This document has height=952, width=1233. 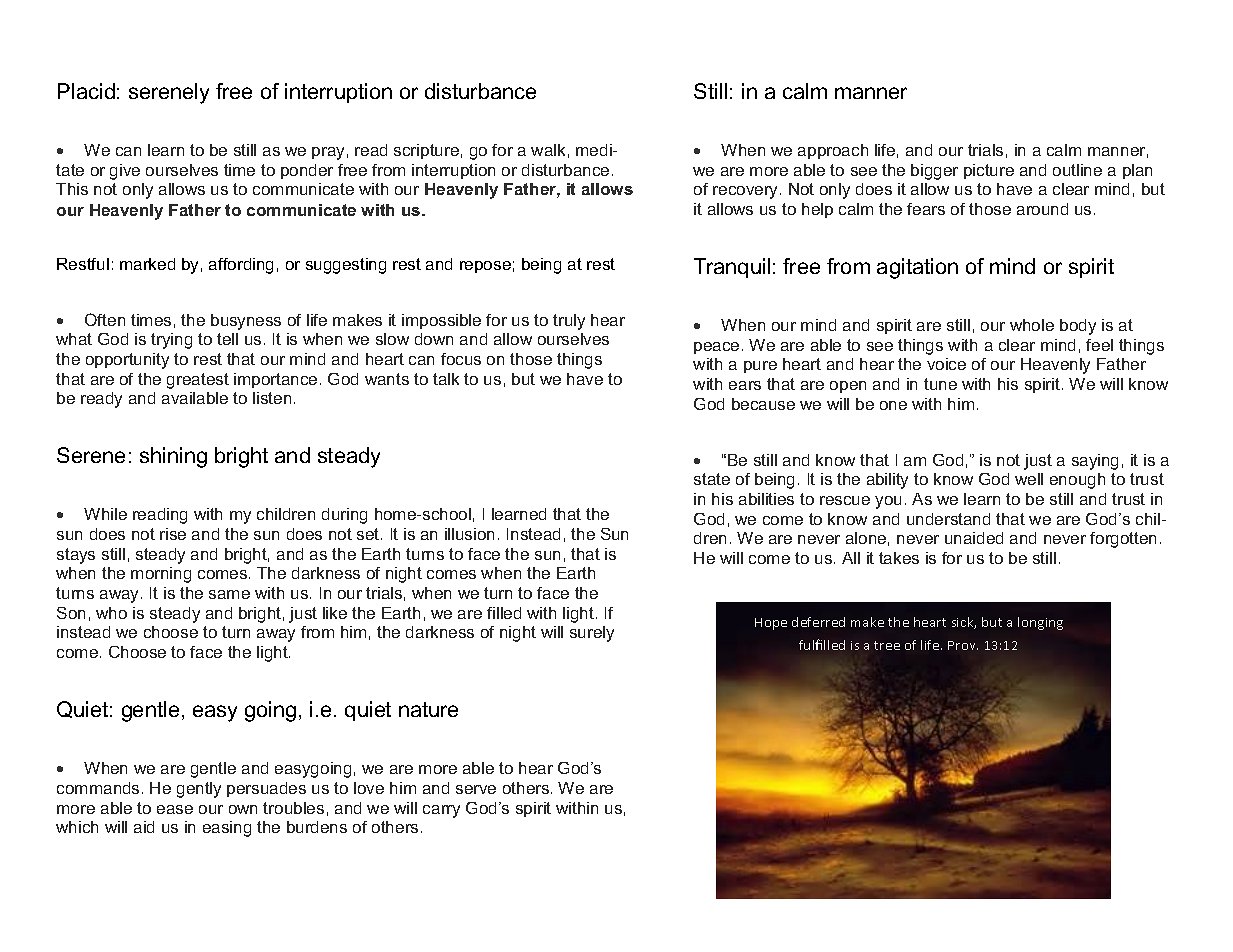 What do you see at coordinates (175, 809) in the document?
I see `ease` at bounding box center [175, 809].
